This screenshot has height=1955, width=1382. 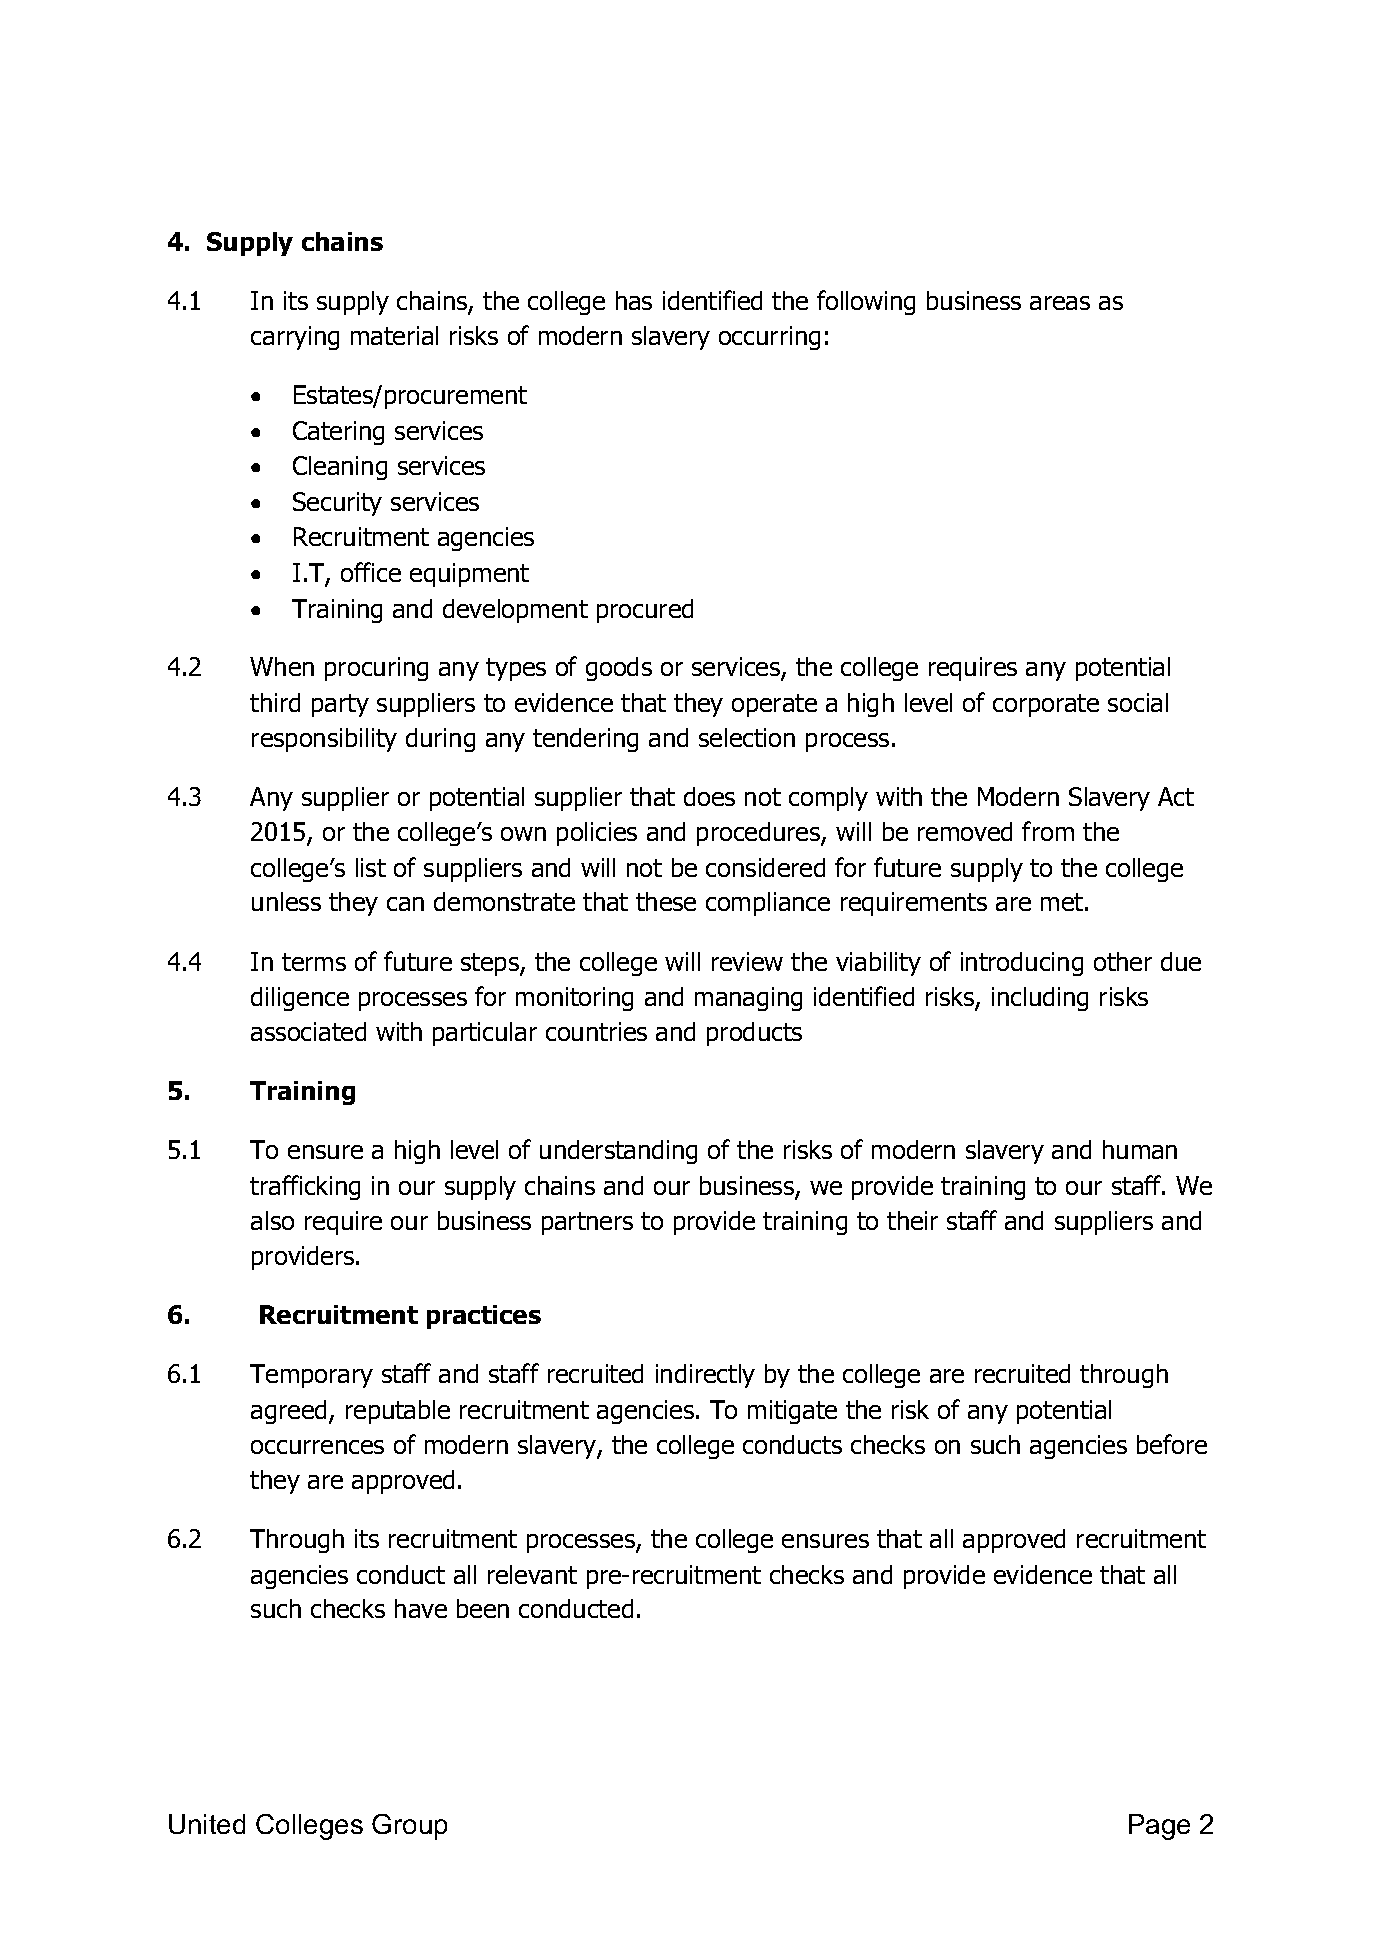 I want to click on areas, so click(x=1060, y=303).
